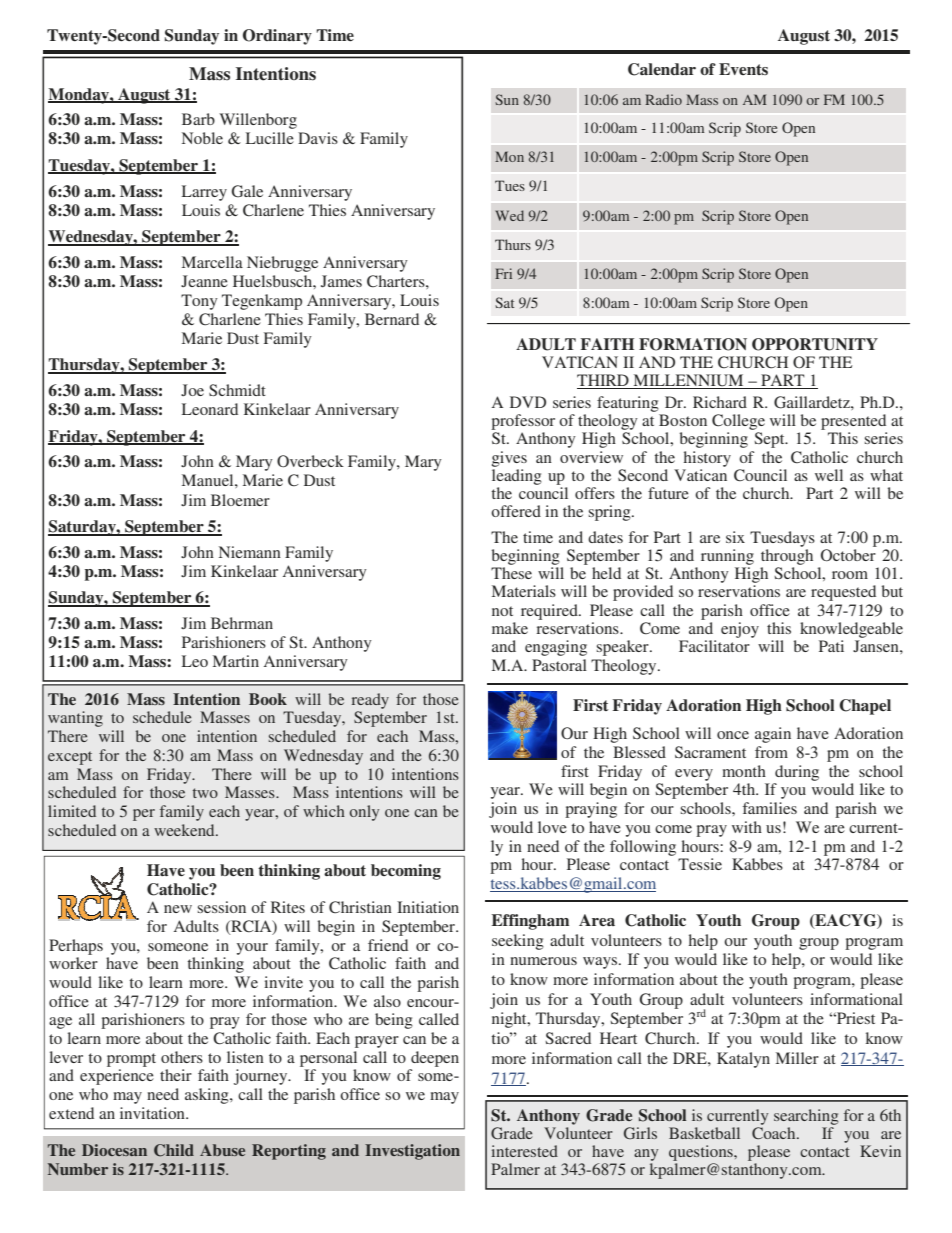 The width and height of the document is (952, 1233). I want to click on requested, so click(843, 593).
